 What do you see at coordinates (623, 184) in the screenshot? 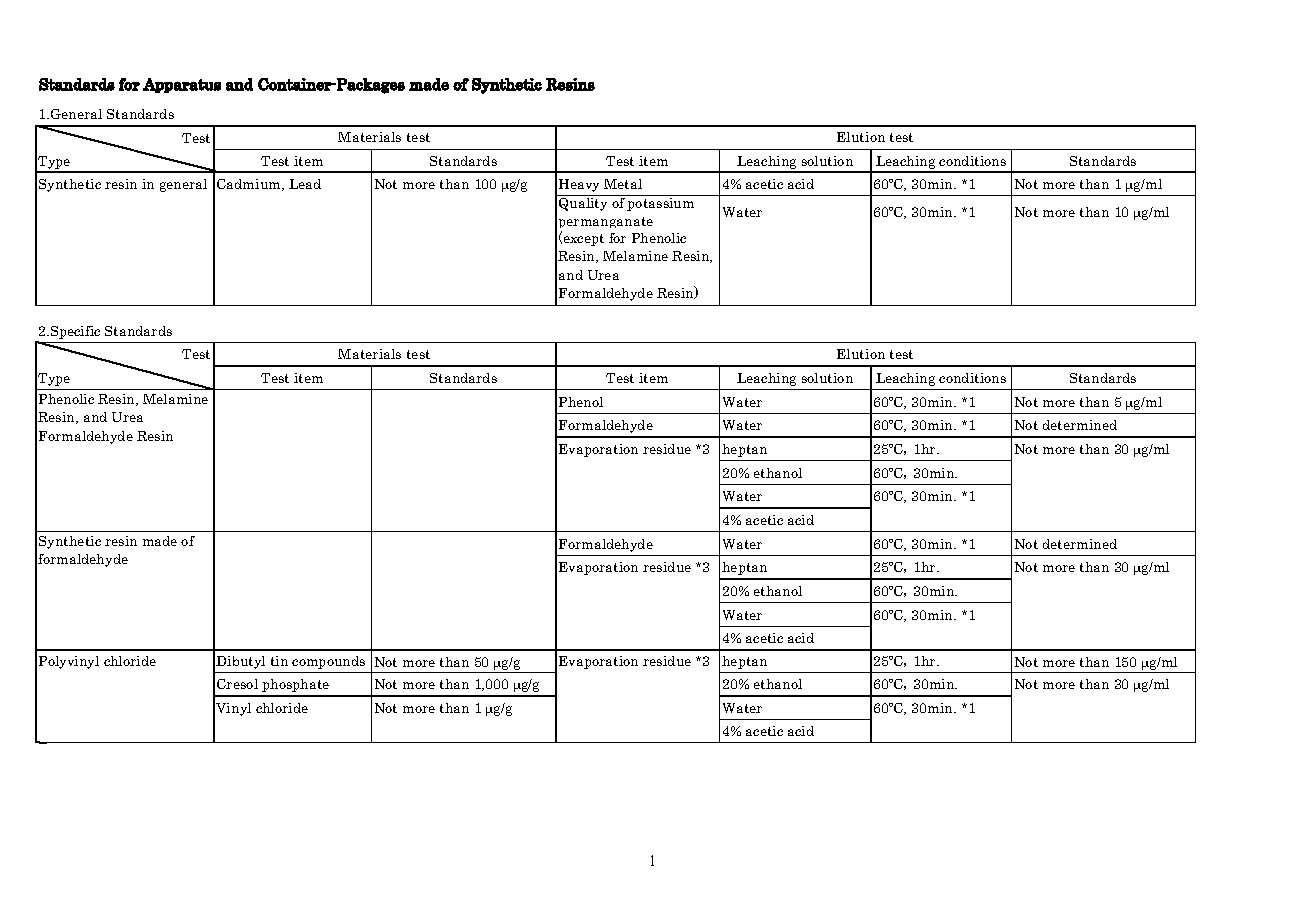
I see `Metal` at bounding box center [623, 184].
